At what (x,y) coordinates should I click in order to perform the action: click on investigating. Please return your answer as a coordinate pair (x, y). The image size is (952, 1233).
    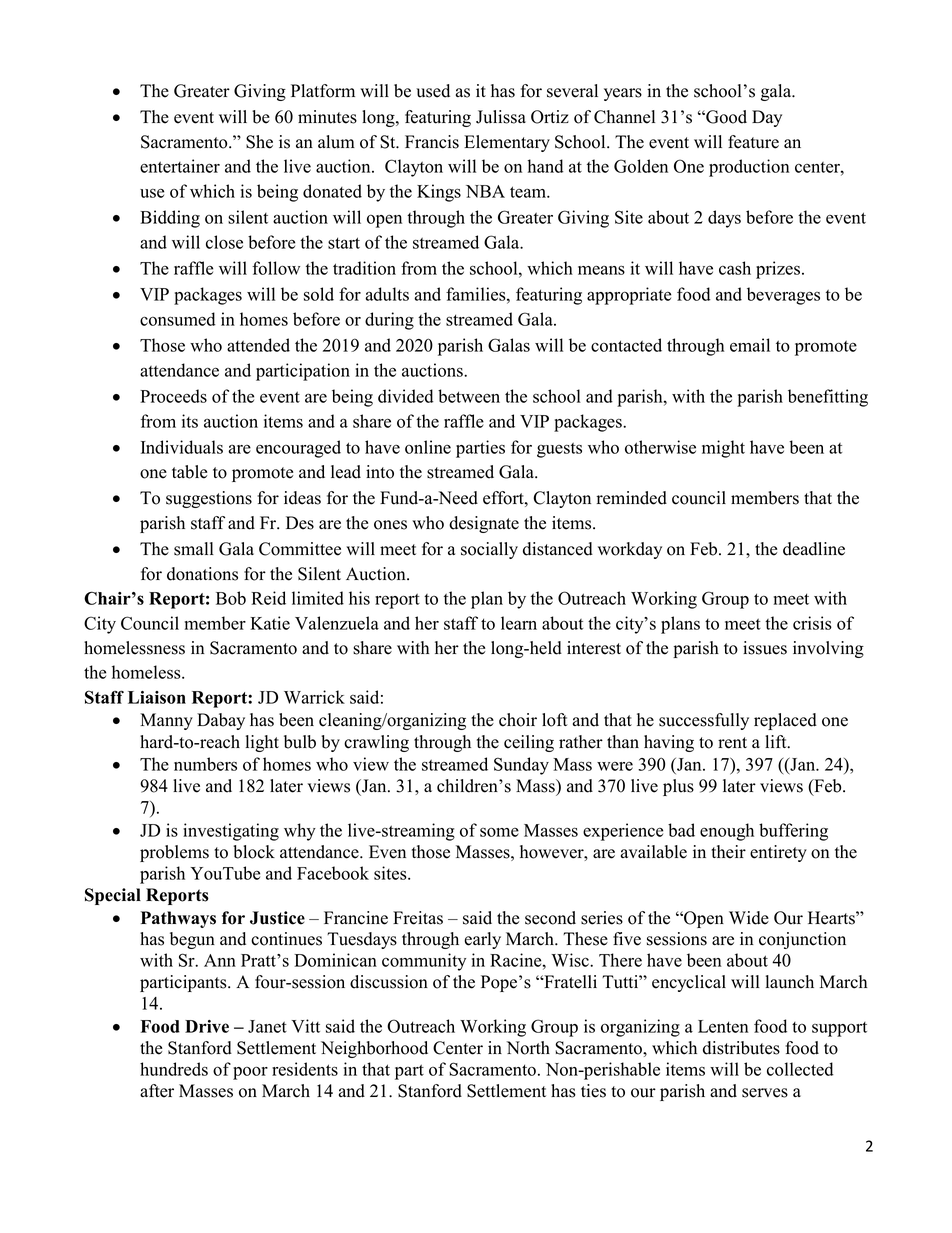
    Looking at the image, I should click on (231, 832).
